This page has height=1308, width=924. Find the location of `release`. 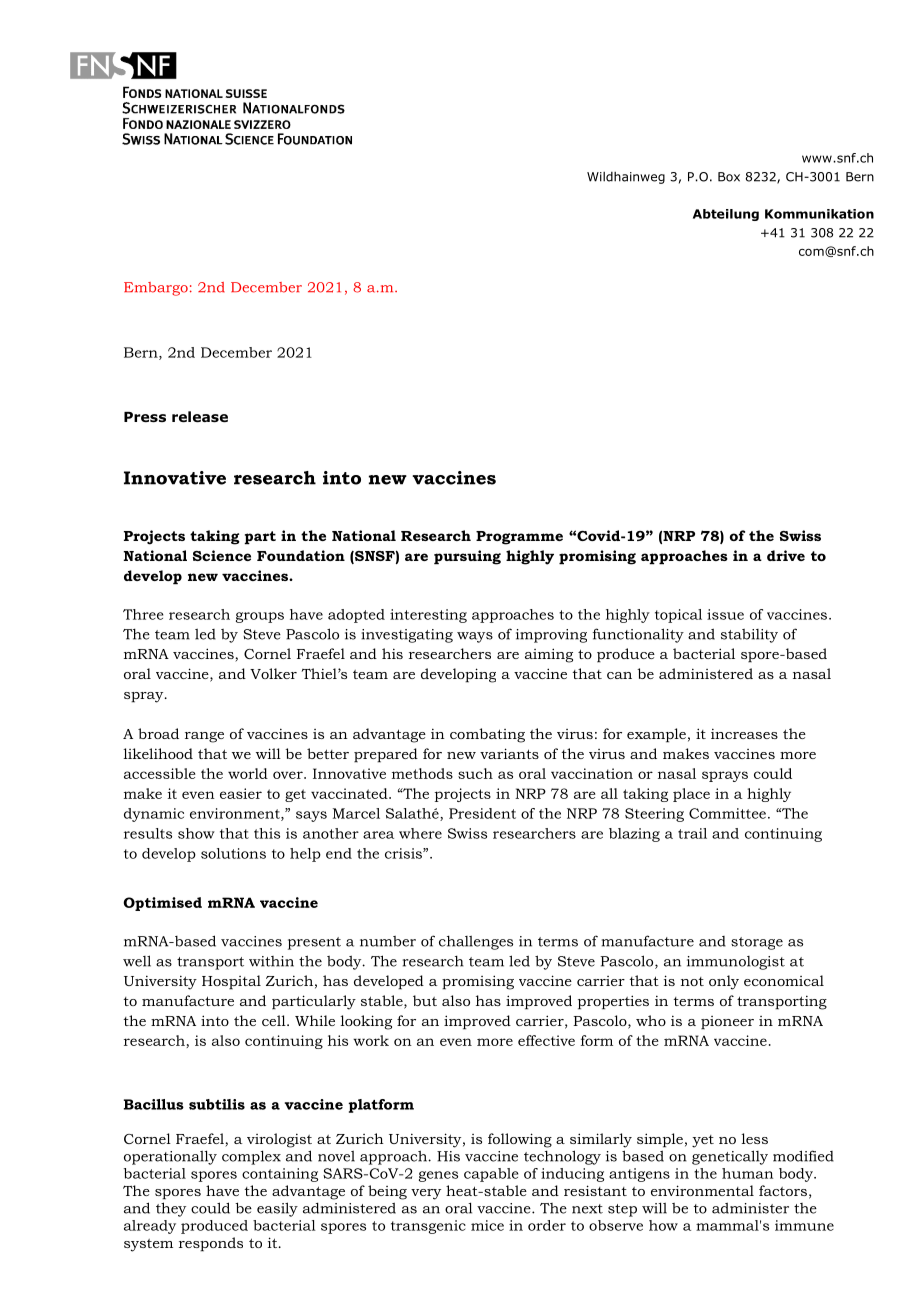

release is located at coordinates (200, 417).
